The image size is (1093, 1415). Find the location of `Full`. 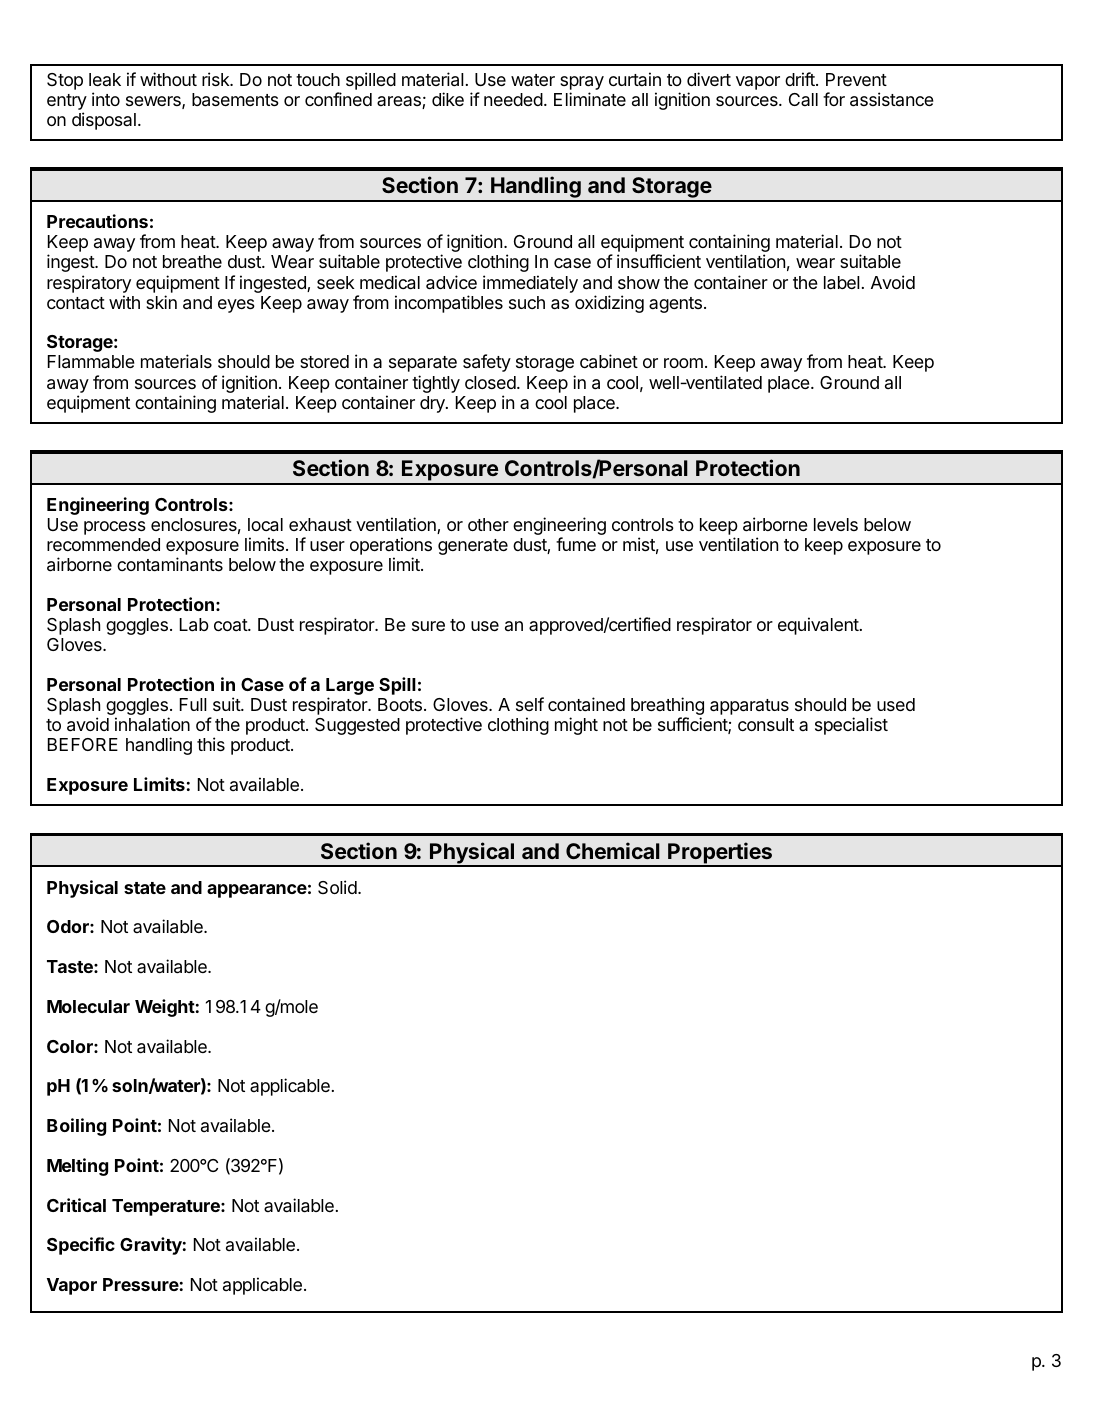

Full is located at coordinates (193, 704).
